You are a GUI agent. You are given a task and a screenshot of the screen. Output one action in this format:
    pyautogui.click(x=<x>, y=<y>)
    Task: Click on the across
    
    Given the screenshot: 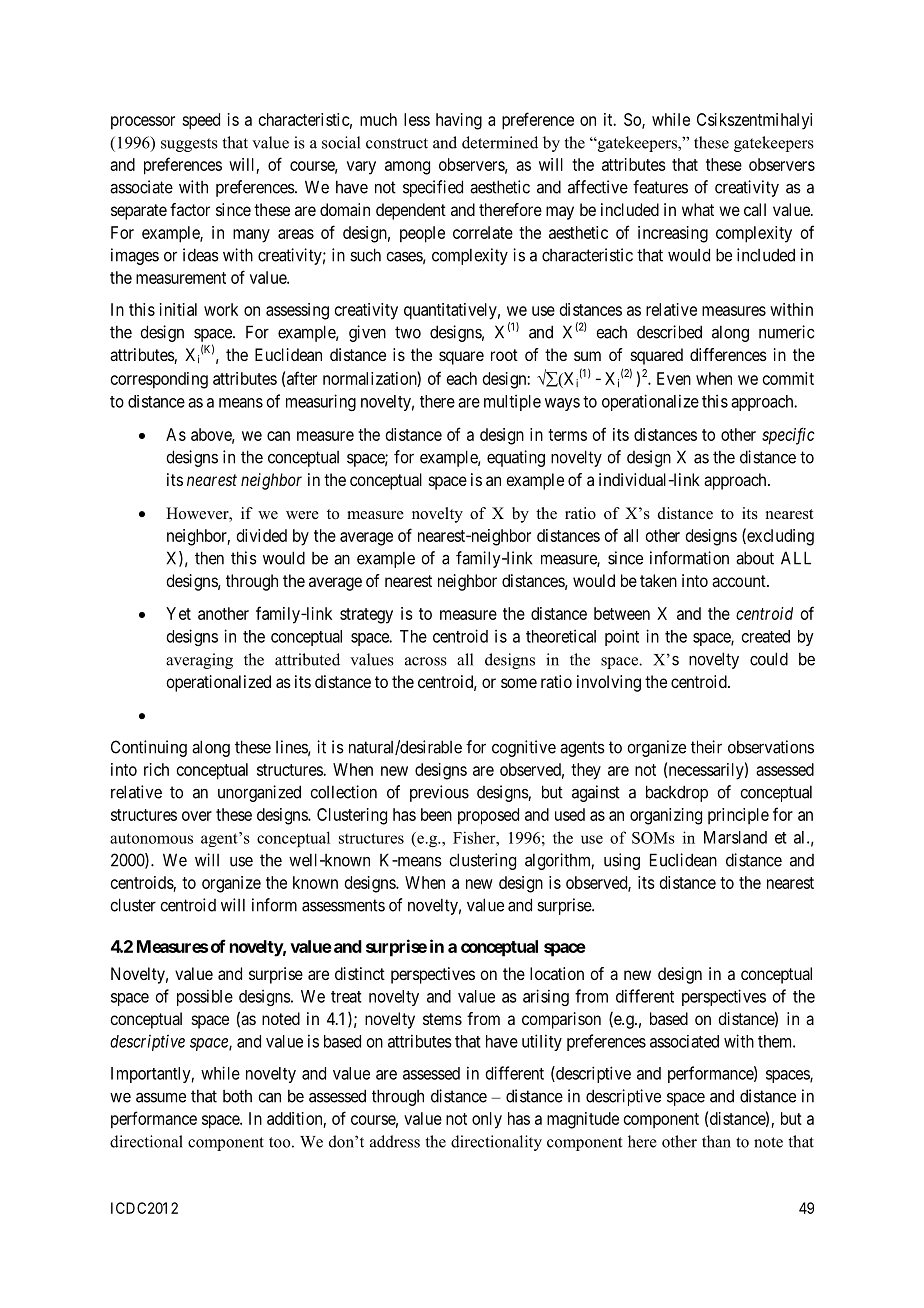 What is the action you would take?
    pyautogui.click(x=426, y=661)
